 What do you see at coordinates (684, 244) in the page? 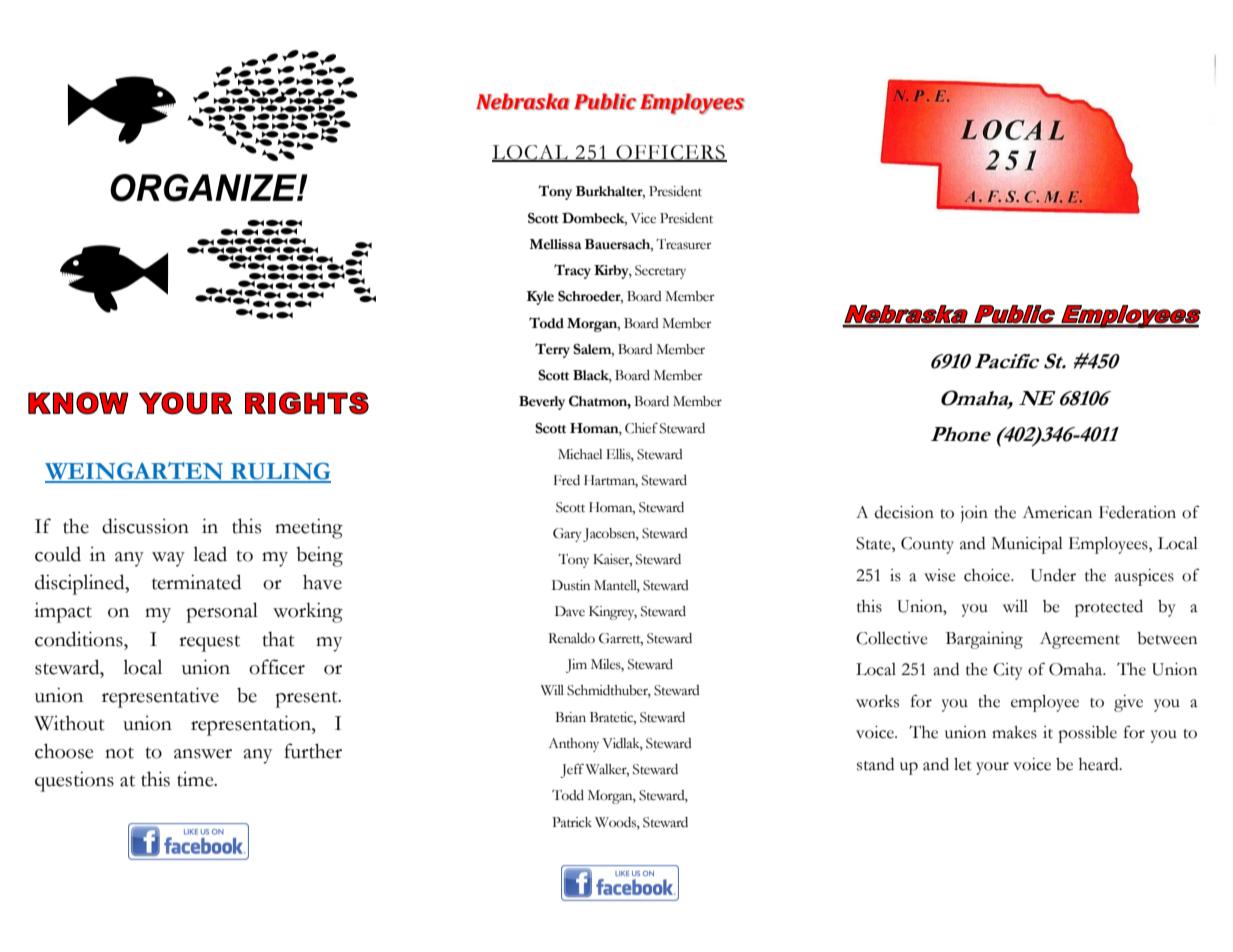
I see `Treasurer` at bounding box center [684, 244].
